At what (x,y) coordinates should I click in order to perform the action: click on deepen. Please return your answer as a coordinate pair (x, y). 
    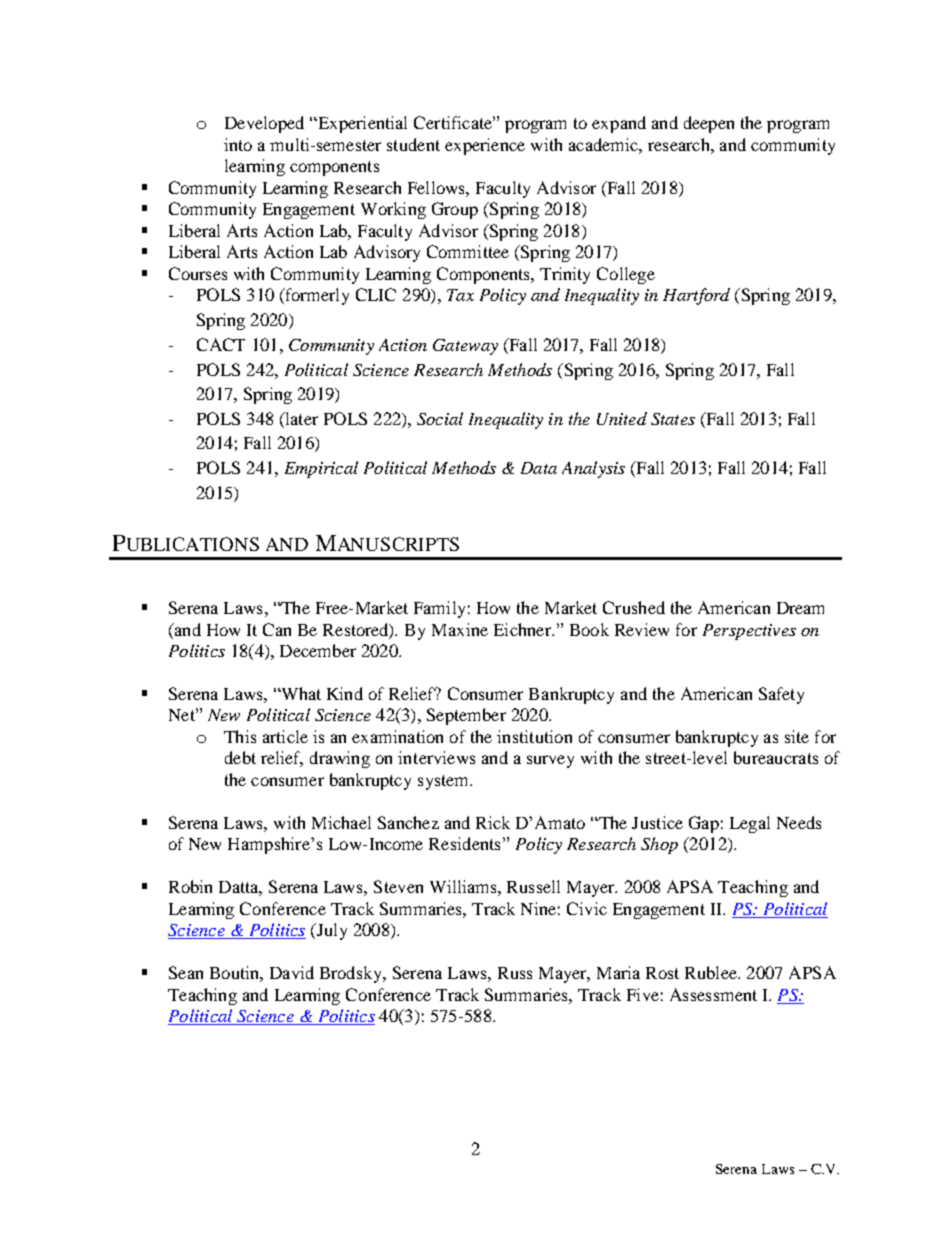
    Looking at the image, I should click on (709, 124).
